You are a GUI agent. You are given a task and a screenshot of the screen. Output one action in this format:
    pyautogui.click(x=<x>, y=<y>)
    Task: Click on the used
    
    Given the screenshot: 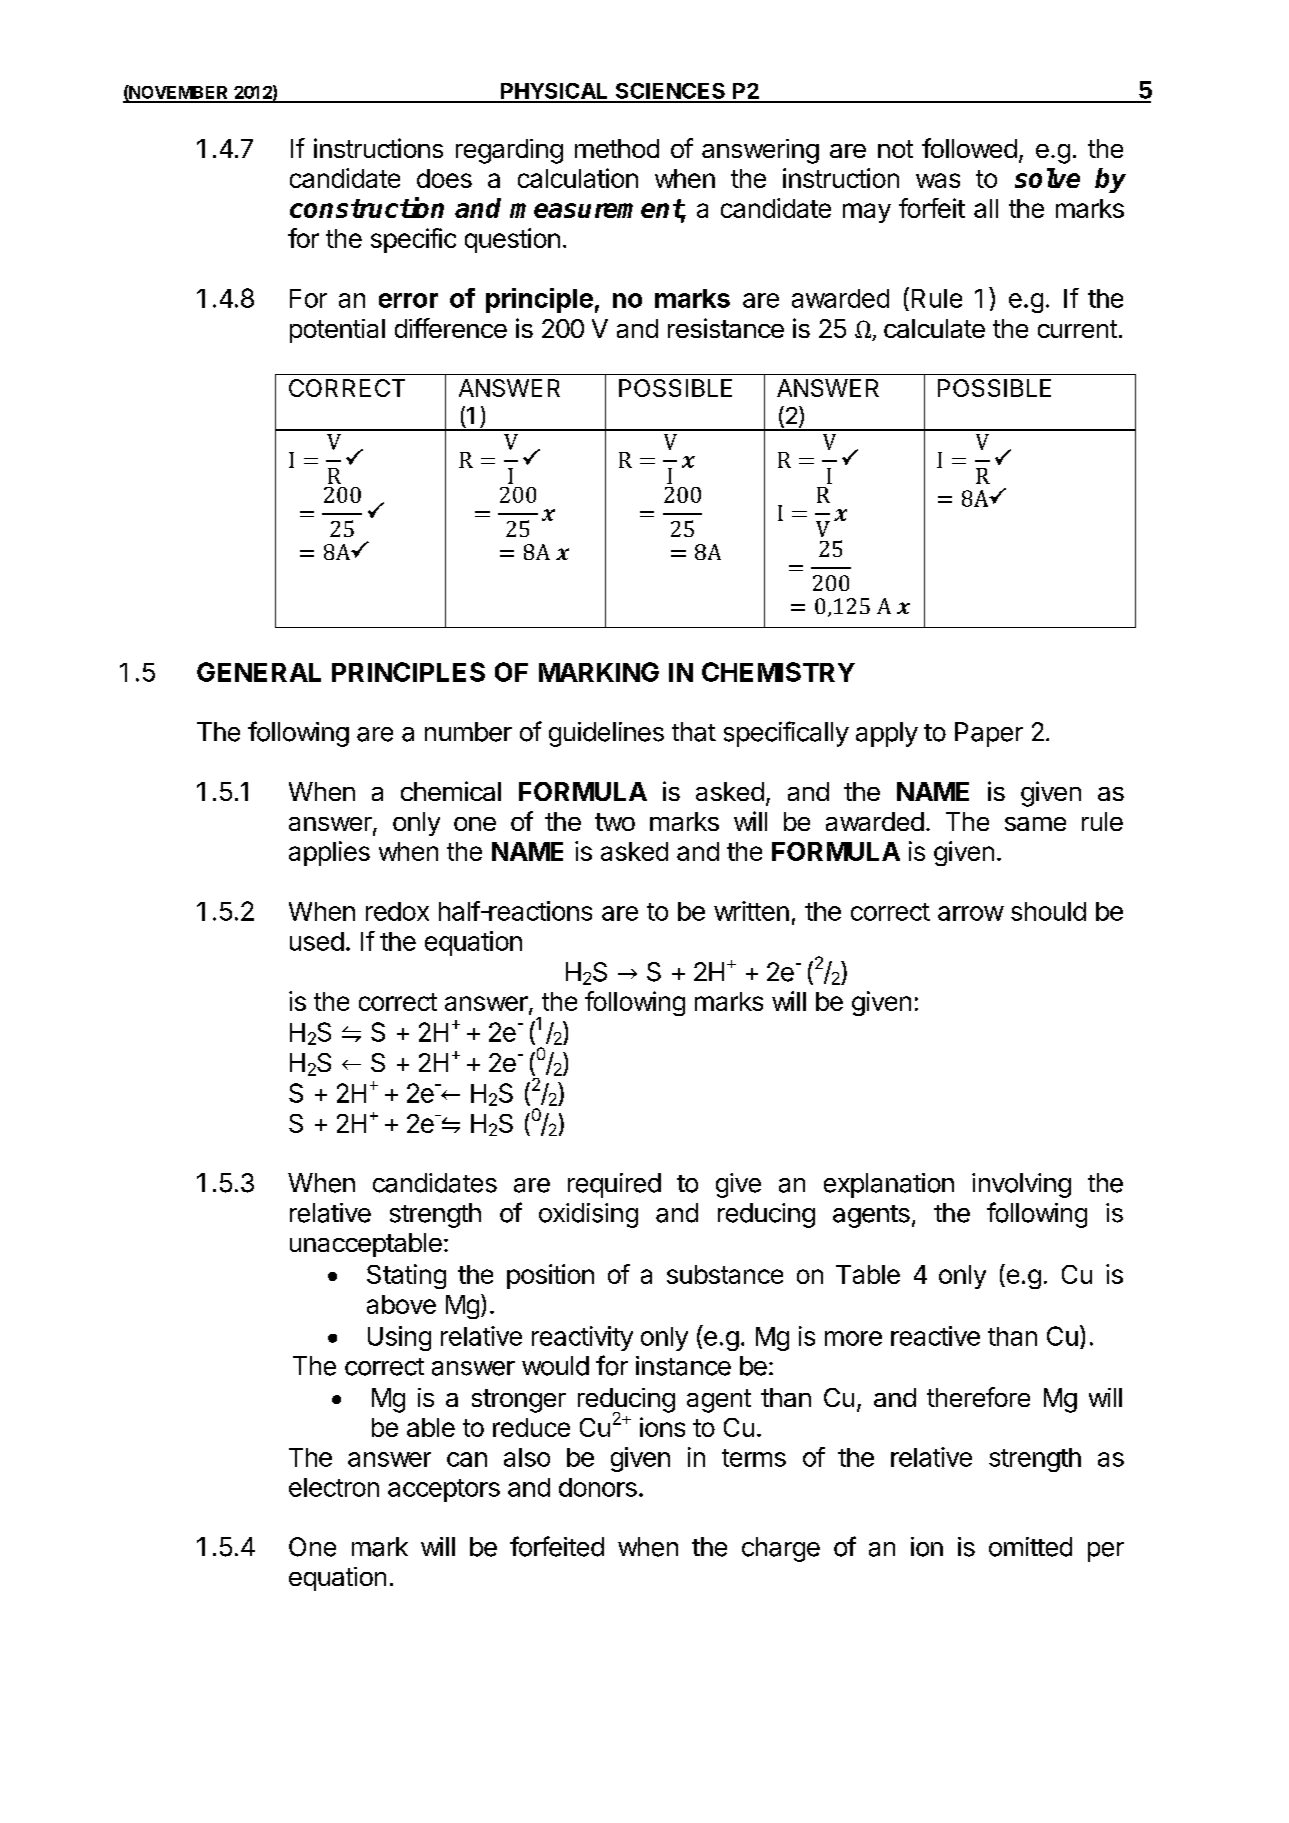 What is the action you would take?
    pyautogui.click(x=317, y=941)
